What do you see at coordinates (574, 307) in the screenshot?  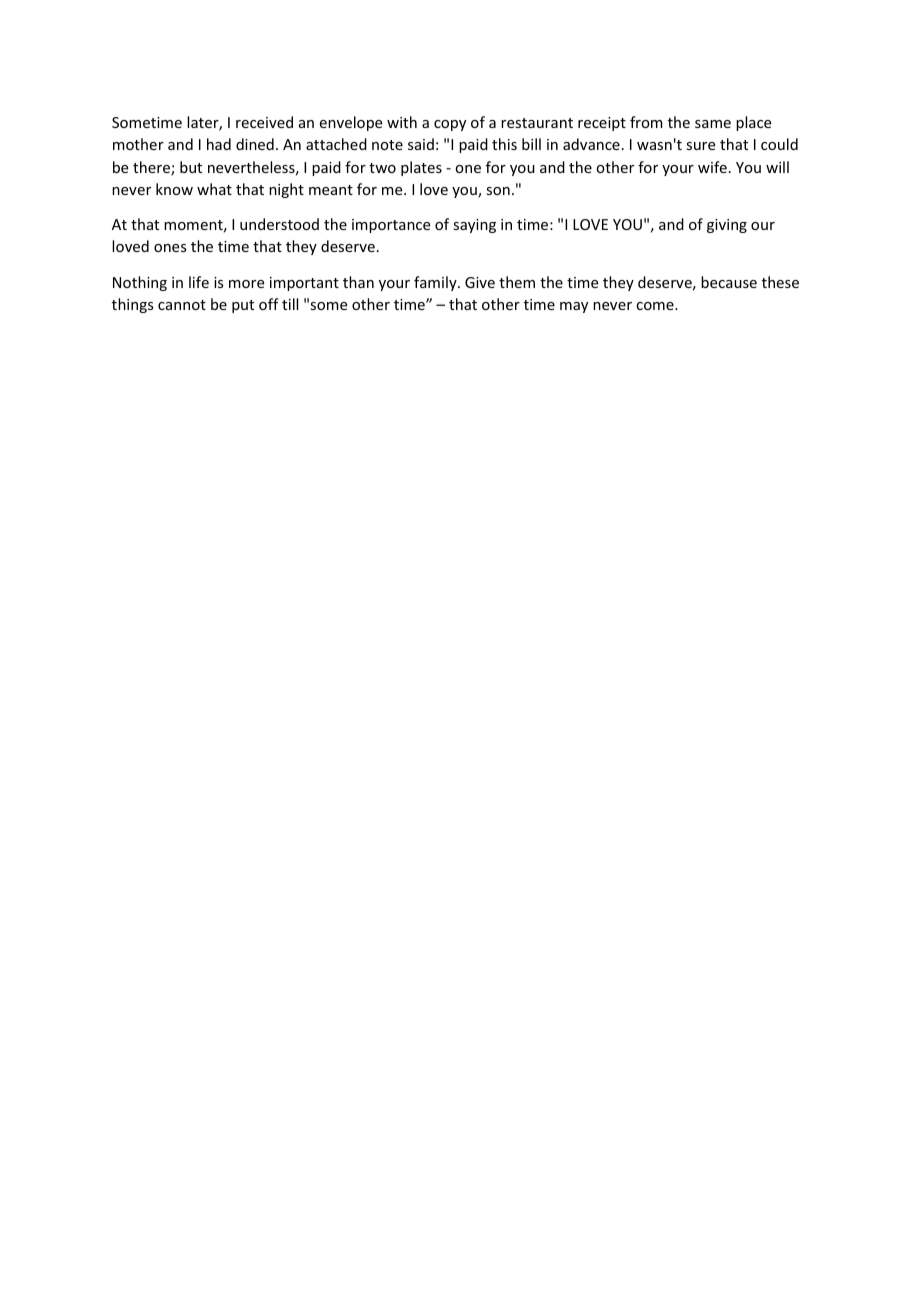 I see `may` at bounding box center [574, 307].
